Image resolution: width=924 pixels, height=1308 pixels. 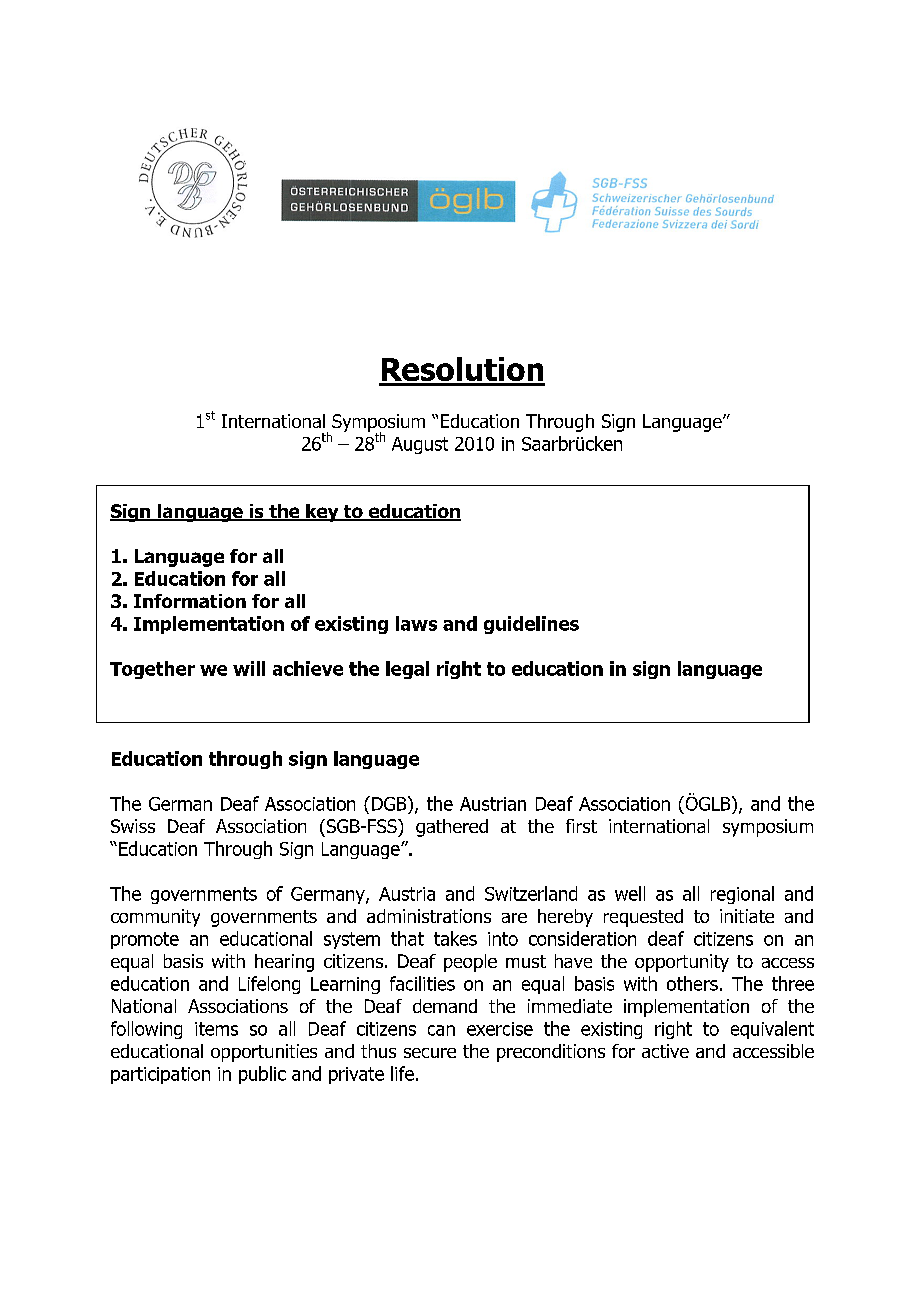 What do you see at coordinates (264, 1053) in the document?
I see `opportunities` at bounding box center [264, 1053].
